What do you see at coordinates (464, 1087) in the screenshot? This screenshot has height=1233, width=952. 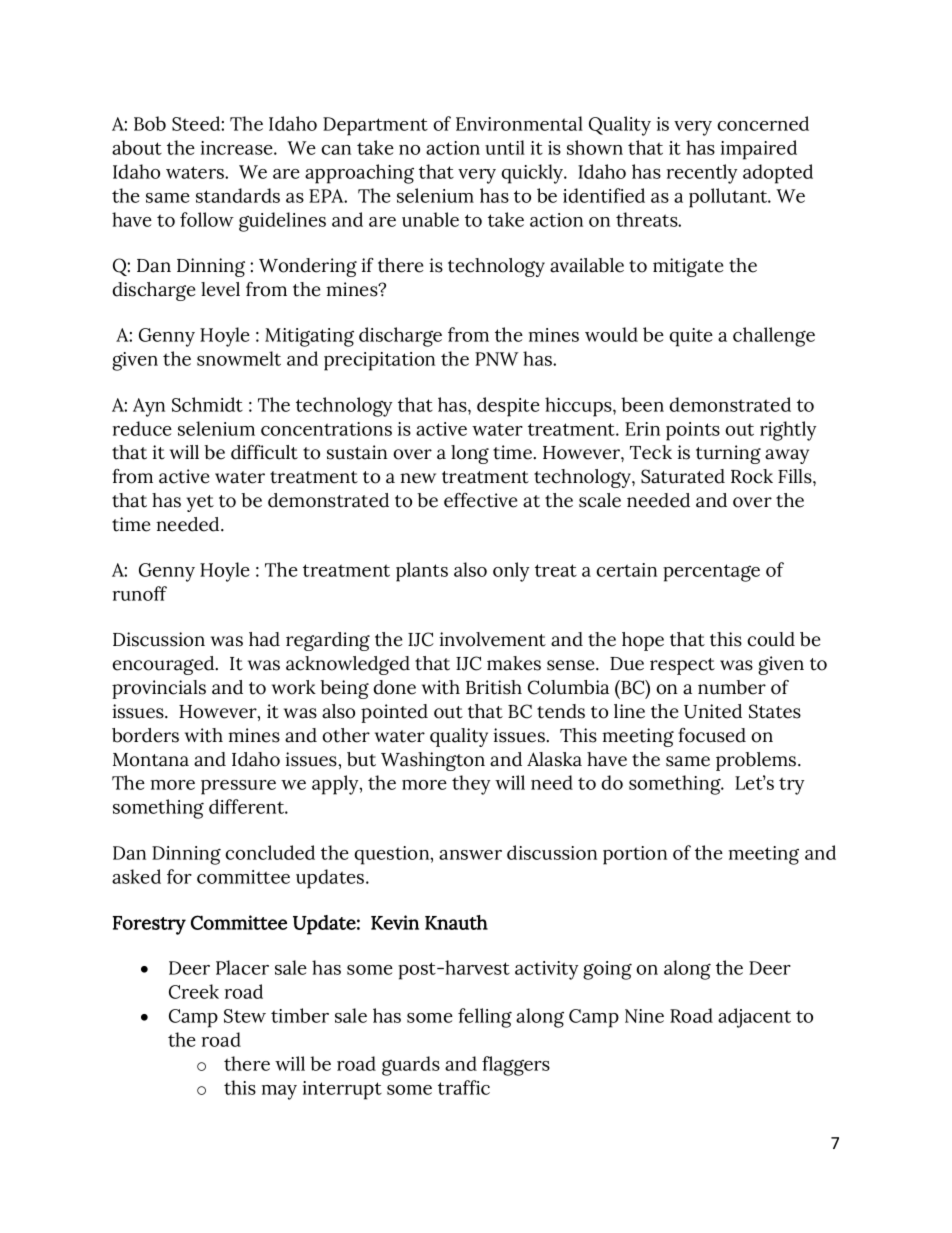 I see `traffic` at bounding box center [464, 1087].
